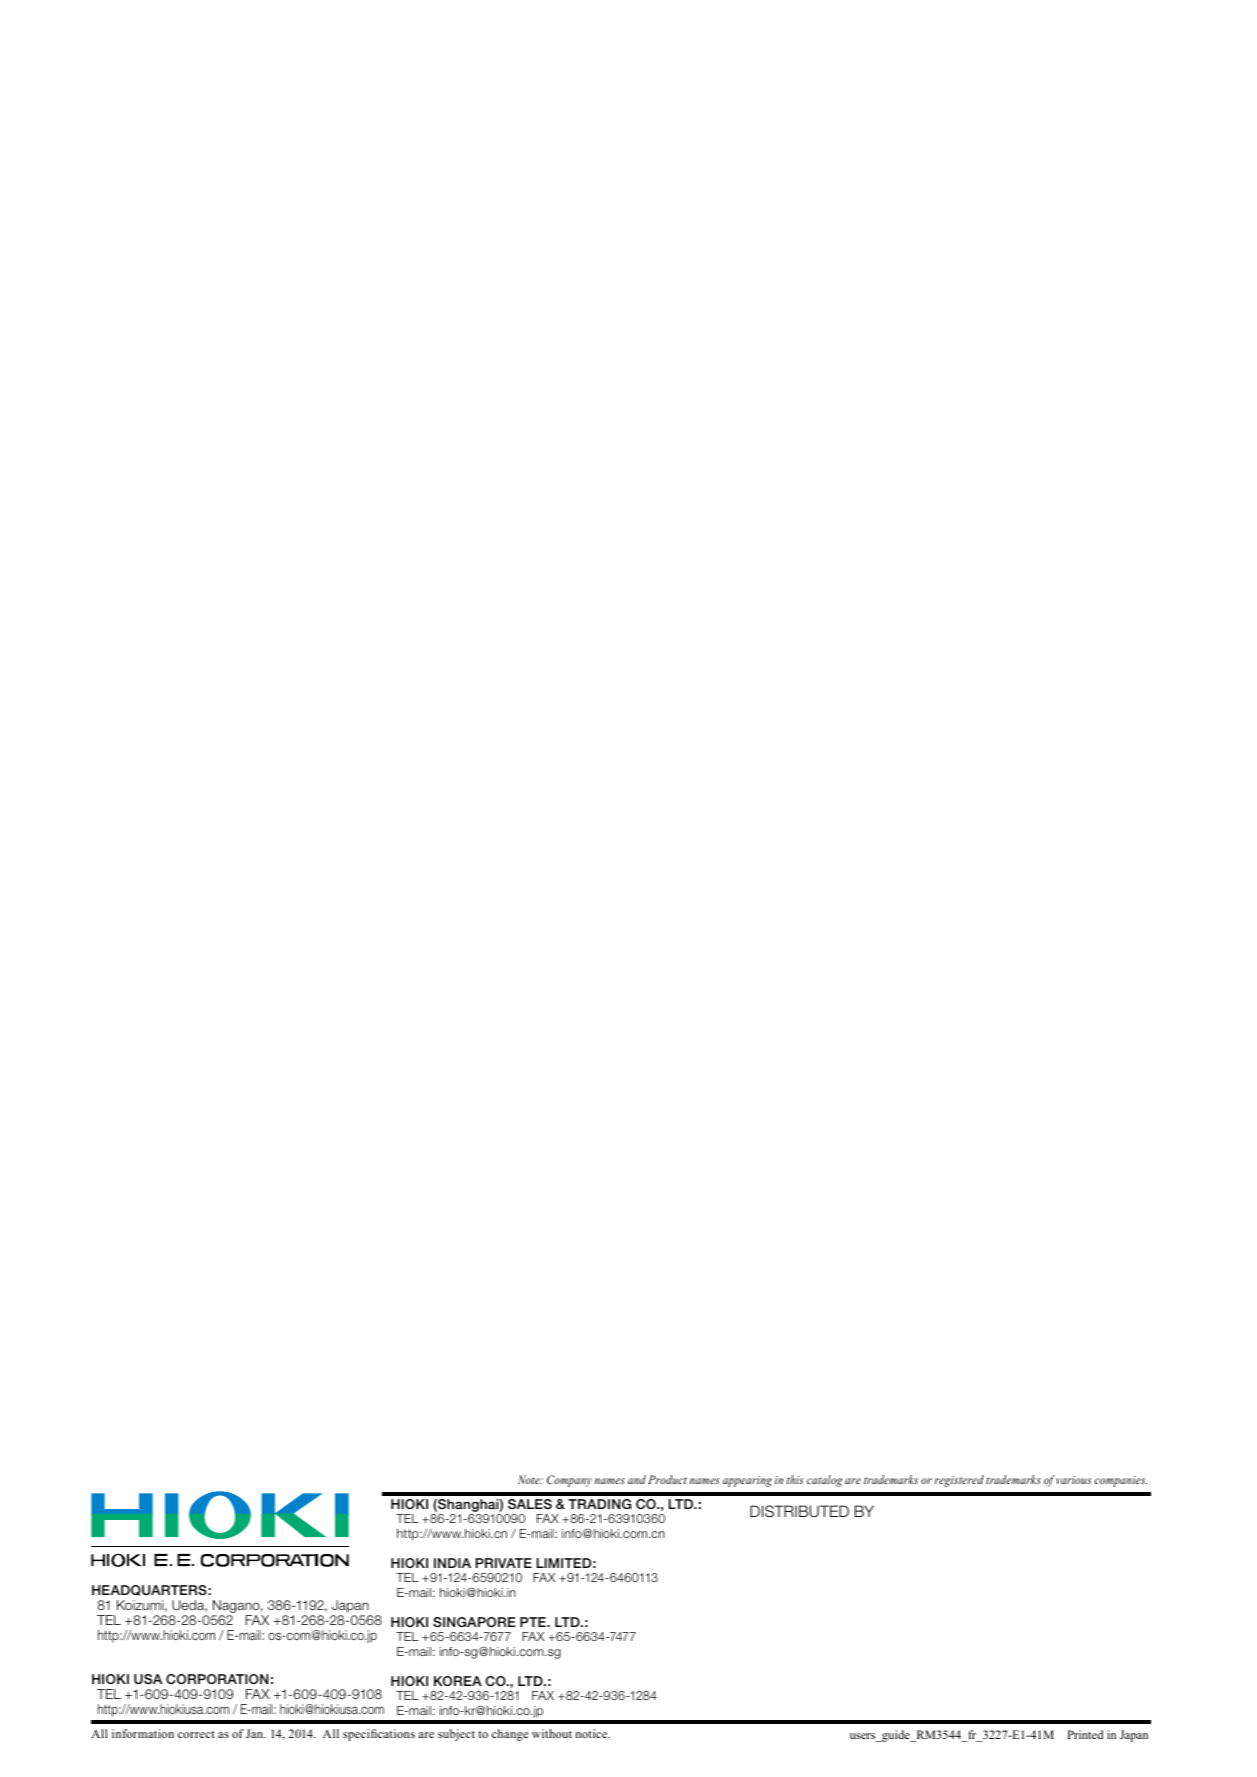  I want to click on Jan, so click(256, 1733).
